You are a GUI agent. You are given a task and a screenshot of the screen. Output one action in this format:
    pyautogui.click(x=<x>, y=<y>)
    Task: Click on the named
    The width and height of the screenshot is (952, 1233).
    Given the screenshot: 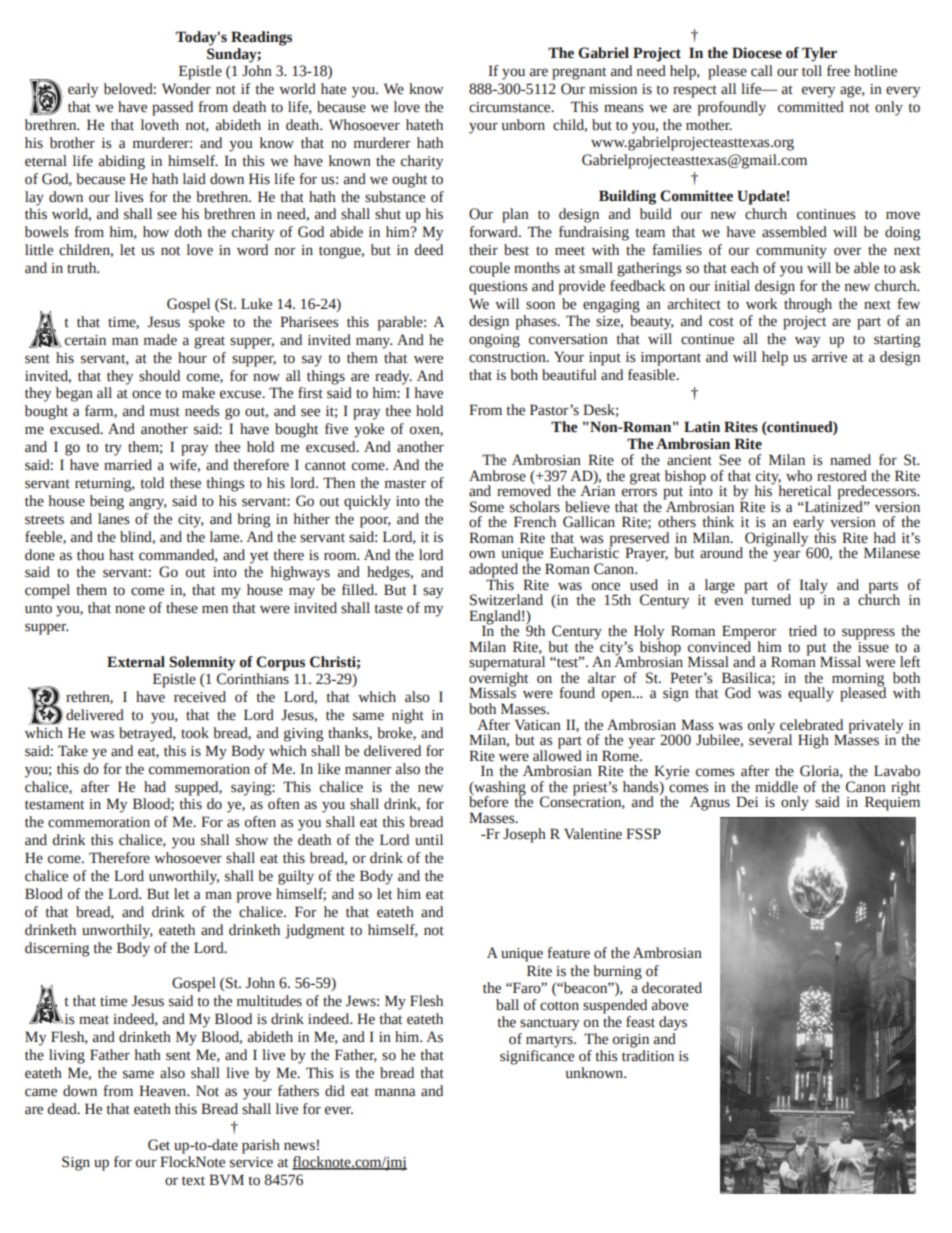 What is the action you would take?
    pyautogui.click(x=850, y=460)
